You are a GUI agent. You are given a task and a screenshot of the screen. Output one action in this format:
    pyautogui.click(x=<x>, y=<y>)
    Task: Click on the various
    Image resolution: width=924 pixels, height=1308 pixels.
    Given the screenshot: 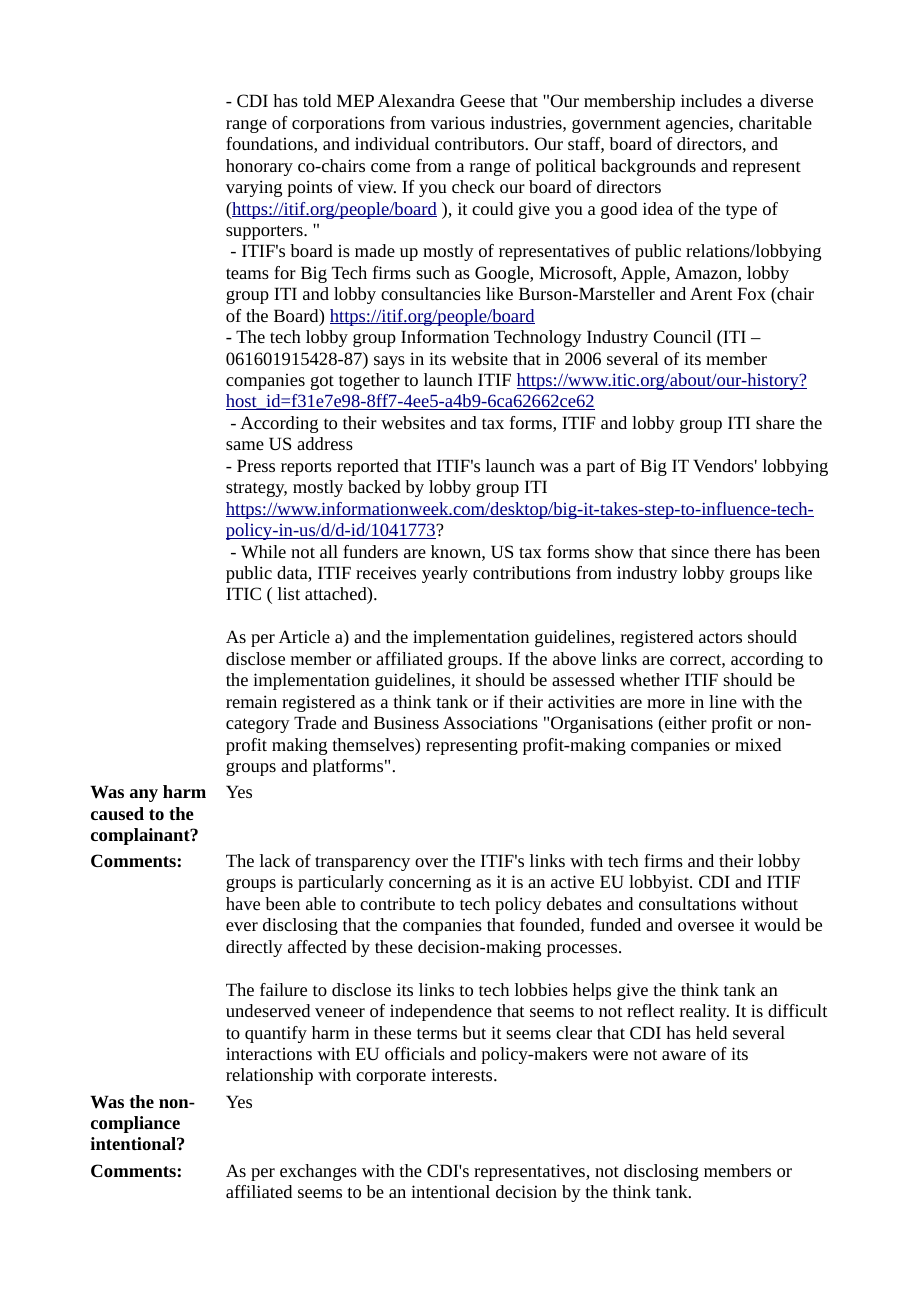 What is the action you would take?
    pyautogui.click(x=457, y=122)
